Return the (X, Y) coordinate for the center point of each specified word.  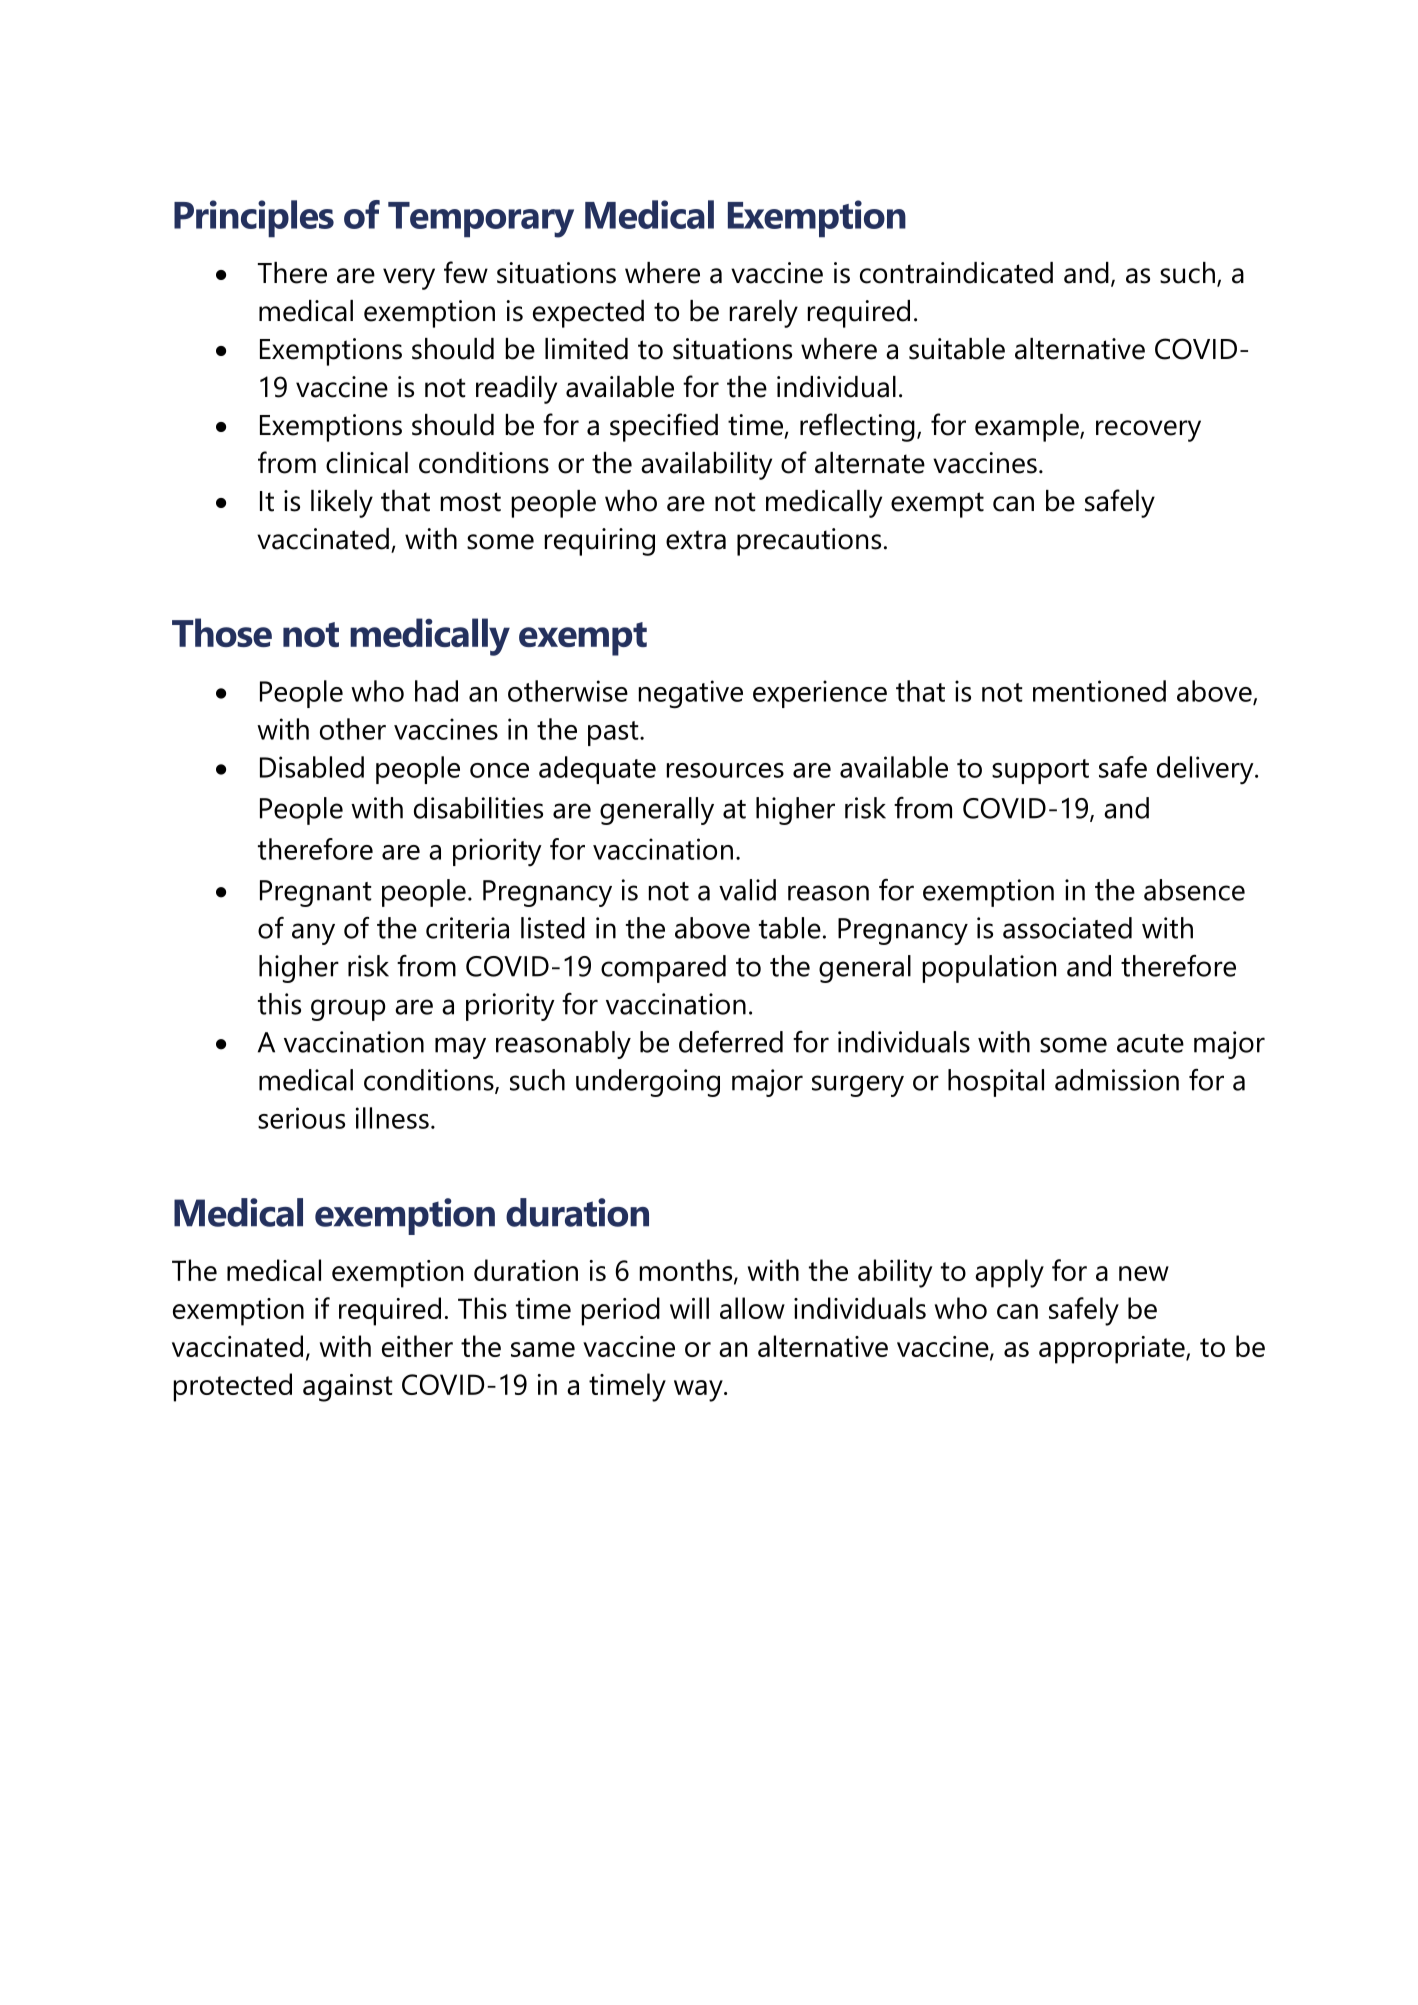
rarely (764, 314)
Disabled (312, 767)
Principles (254, 219)
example (1028, 428)
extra (696, 540)
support (1040, 771)
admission (1117, 1080)
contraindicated (956, 273)
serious (301, 1118)
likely (342, 504)
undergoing (648, 1083)
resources (725, 770)
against (347, 1388)
